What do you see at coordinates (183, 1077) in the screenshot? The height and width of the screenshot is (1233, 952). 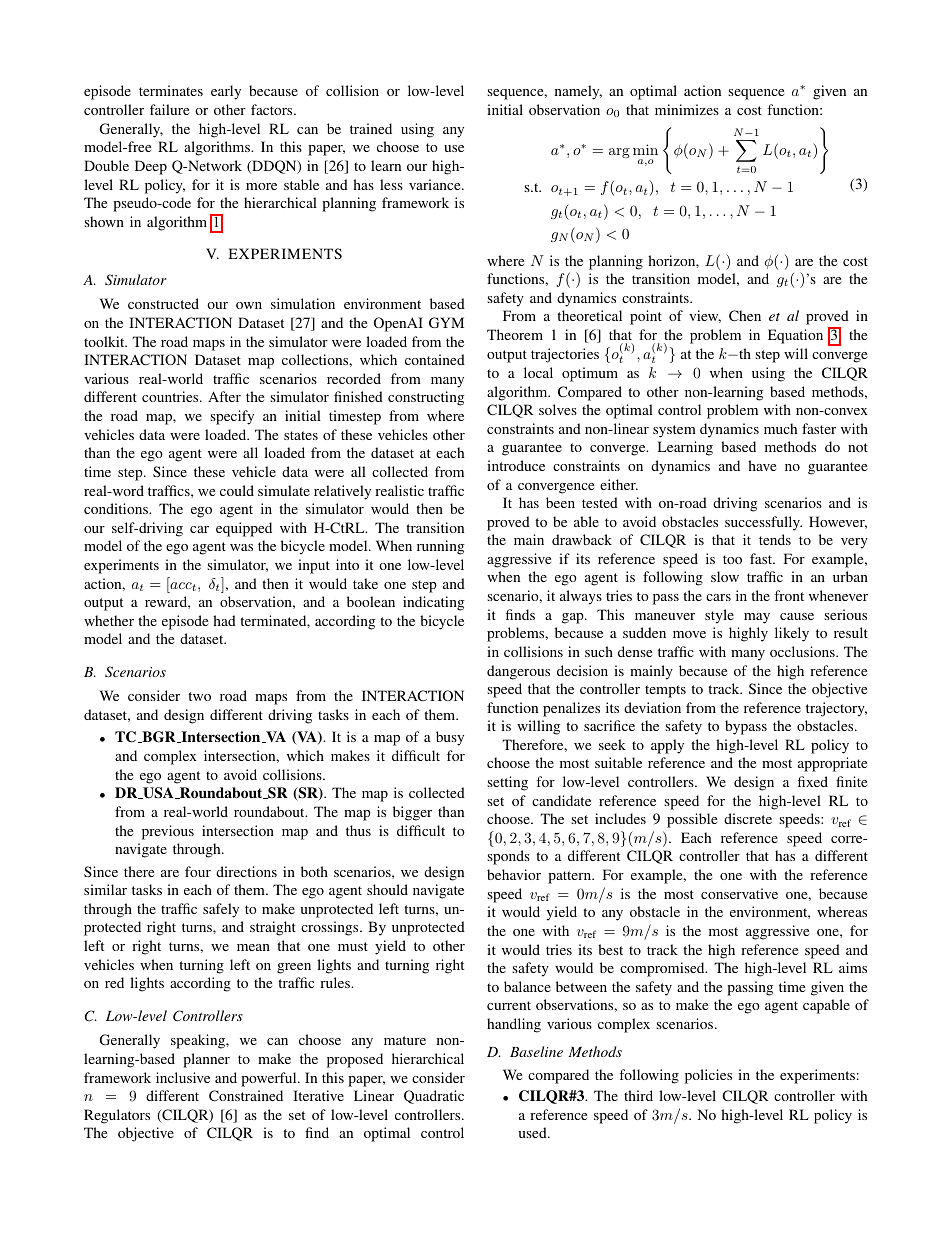 I see `inclusive` at bounding box center [183, 1077].
